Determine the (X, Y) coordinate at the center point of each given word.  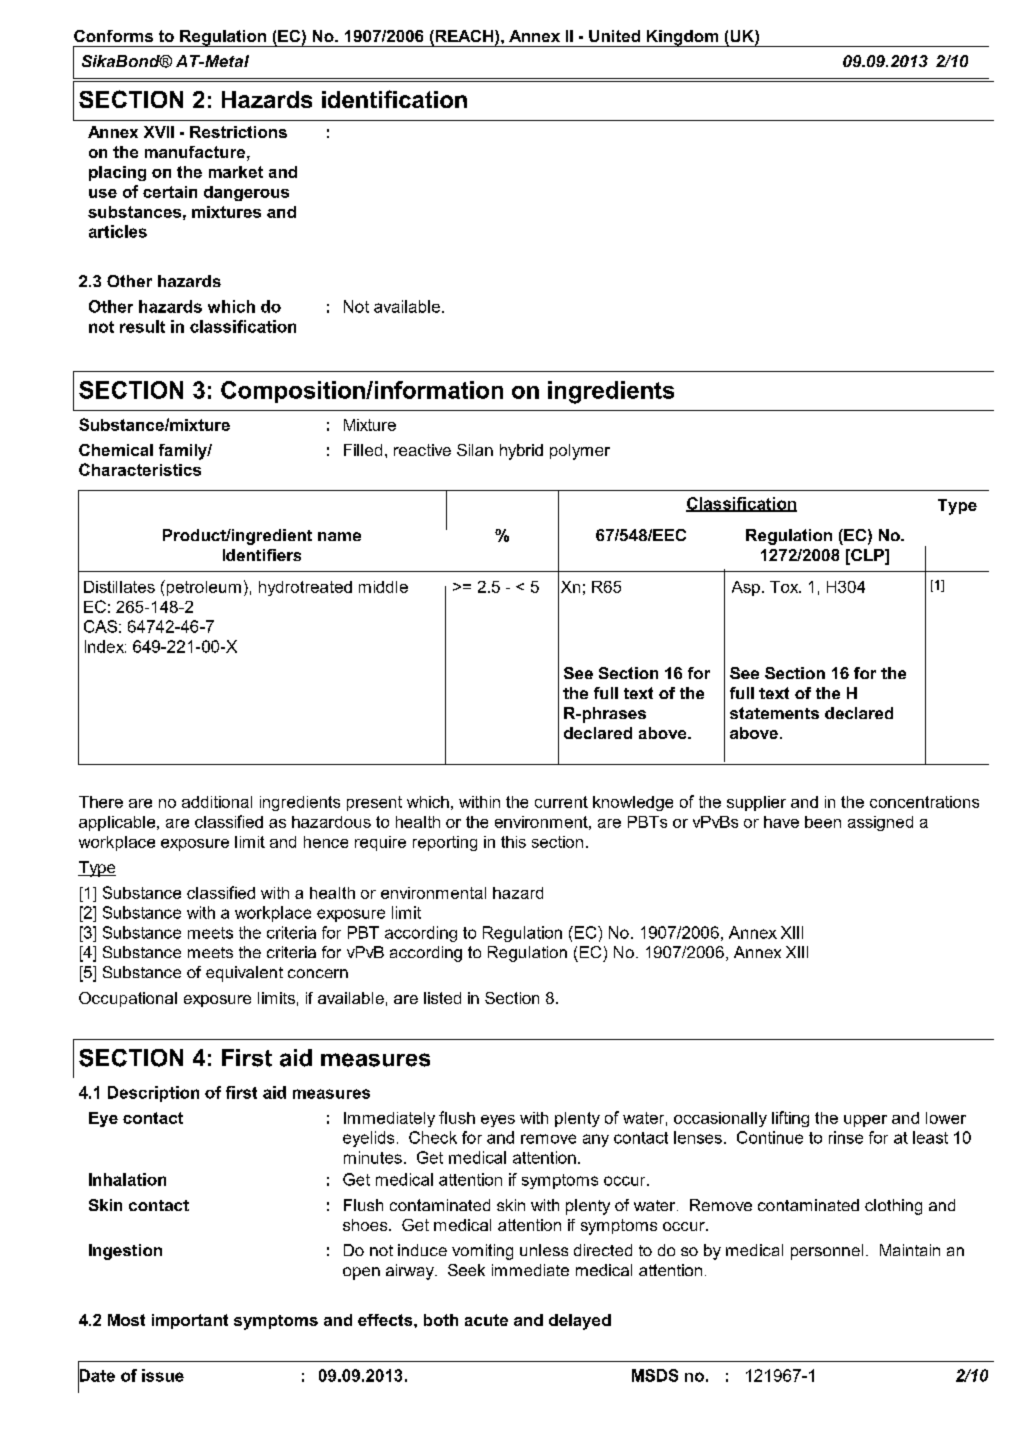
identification (394, 99)
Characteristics (140, 469)
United (614, 36)
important (190, 1321)
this (513, 842)
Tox (785, 587)
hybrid (521, 452)
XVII (159, 132)
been (823, 822)
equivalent (244, 974)
